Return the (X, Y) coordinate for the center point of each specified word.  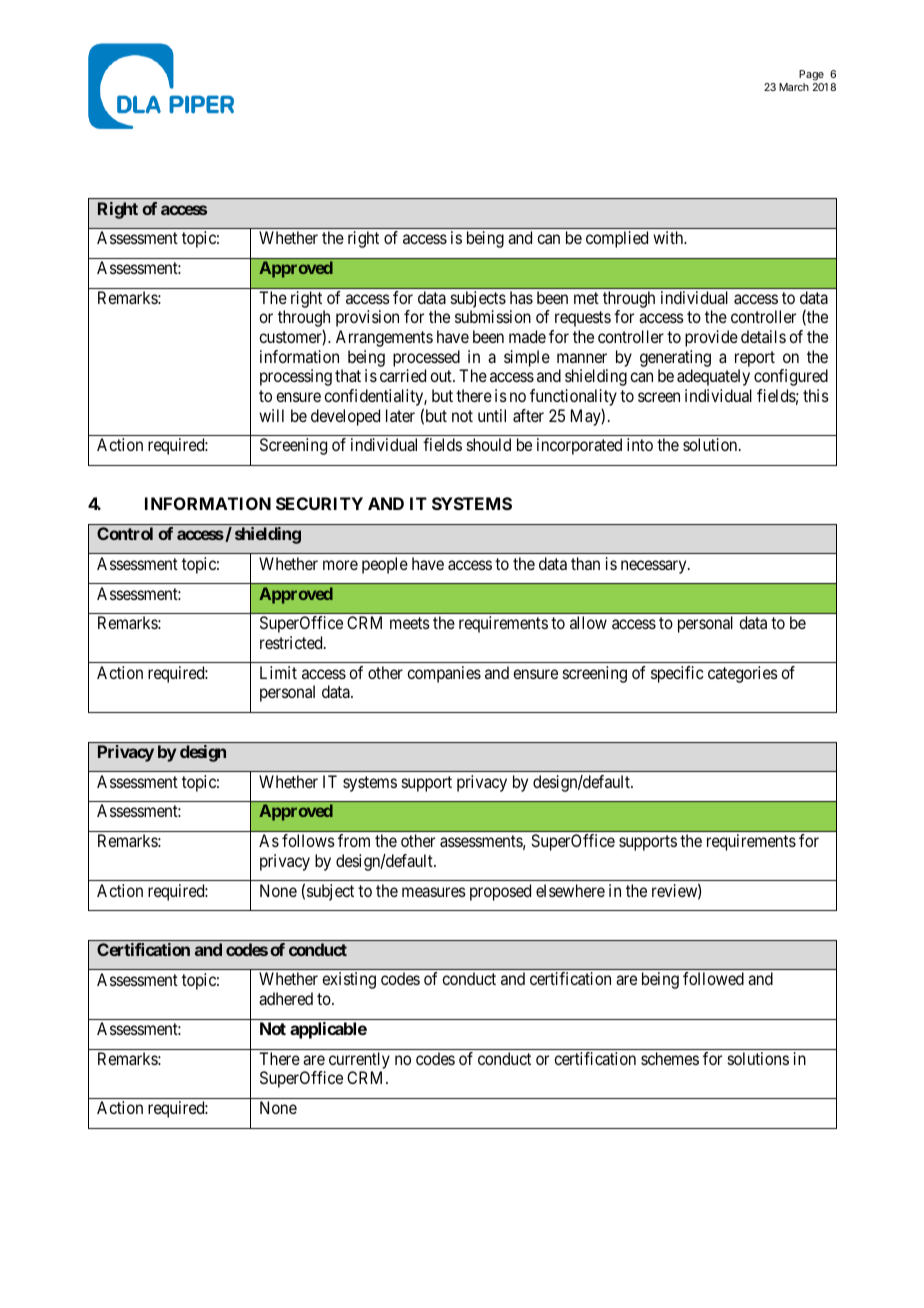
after (528, 415)
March (794, 87)
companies (444, 674)
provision (367, 318)
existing (349, 980)
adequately (713, 377)
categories (743, 674)
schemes (670, 1058)
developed (345, 417)
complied (617, 239)
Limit (278, 672)
